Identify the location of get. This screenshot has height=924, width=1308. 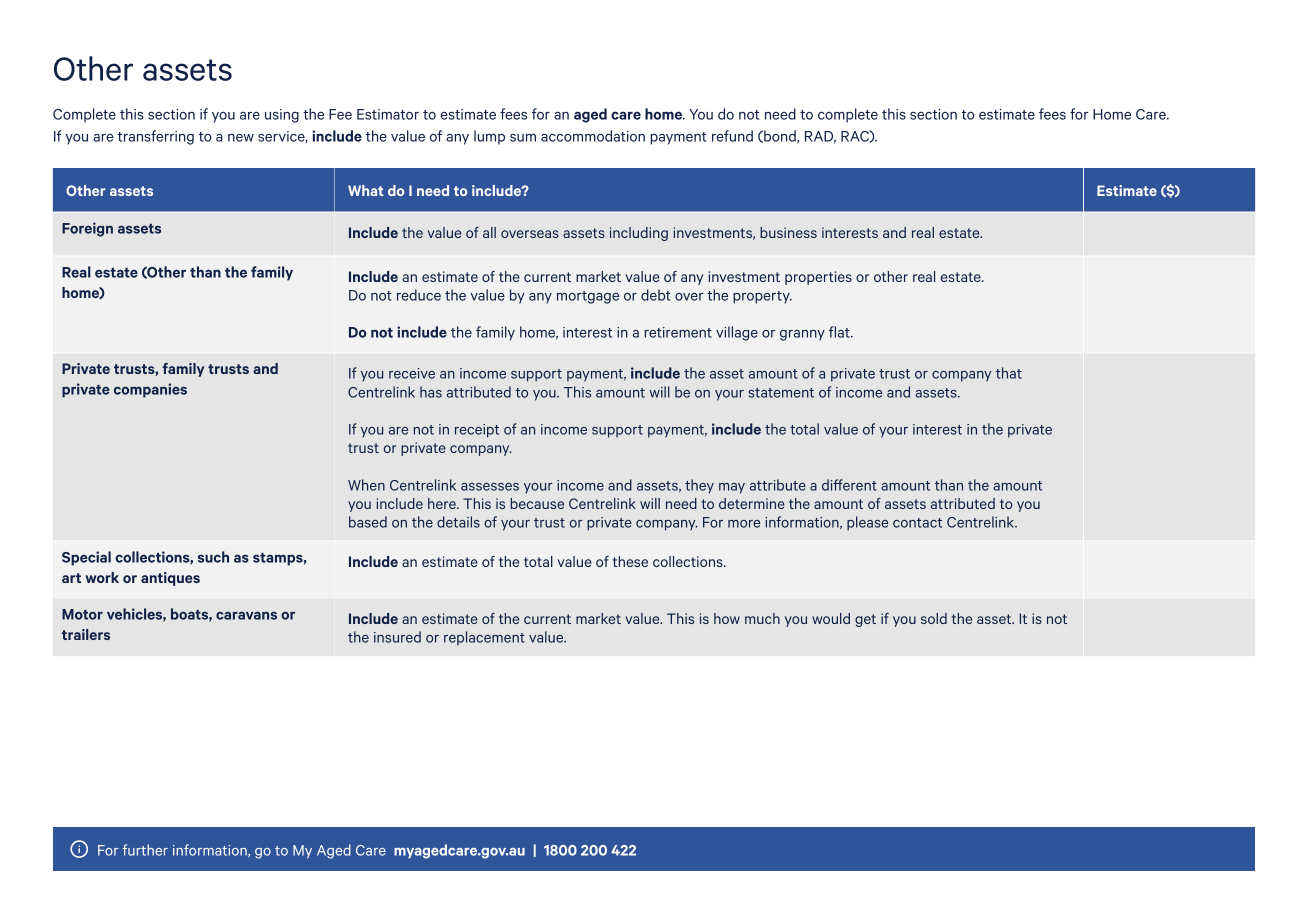
(865, 620).
